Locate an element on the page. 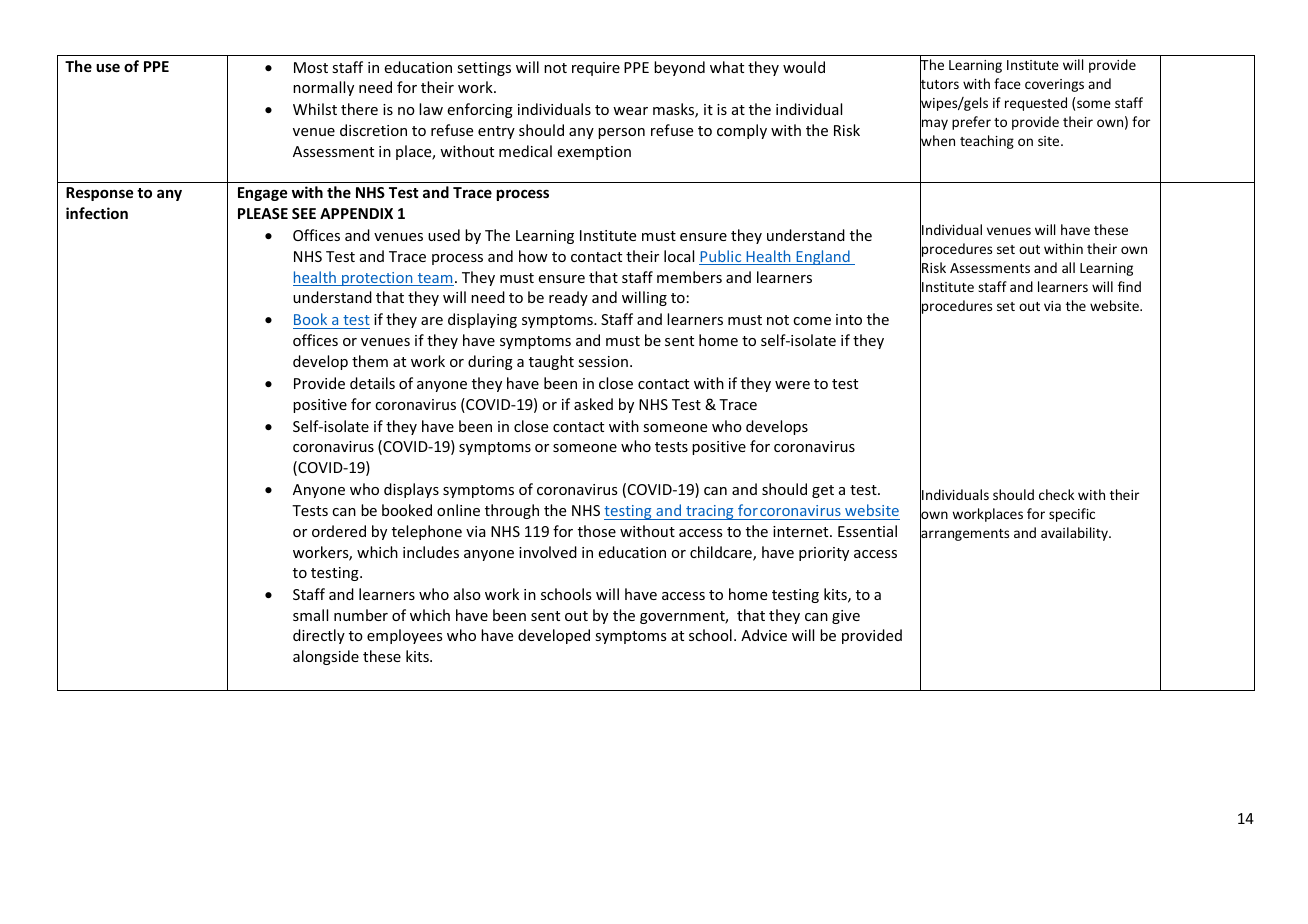  give is located at coordinates (846, 617).
